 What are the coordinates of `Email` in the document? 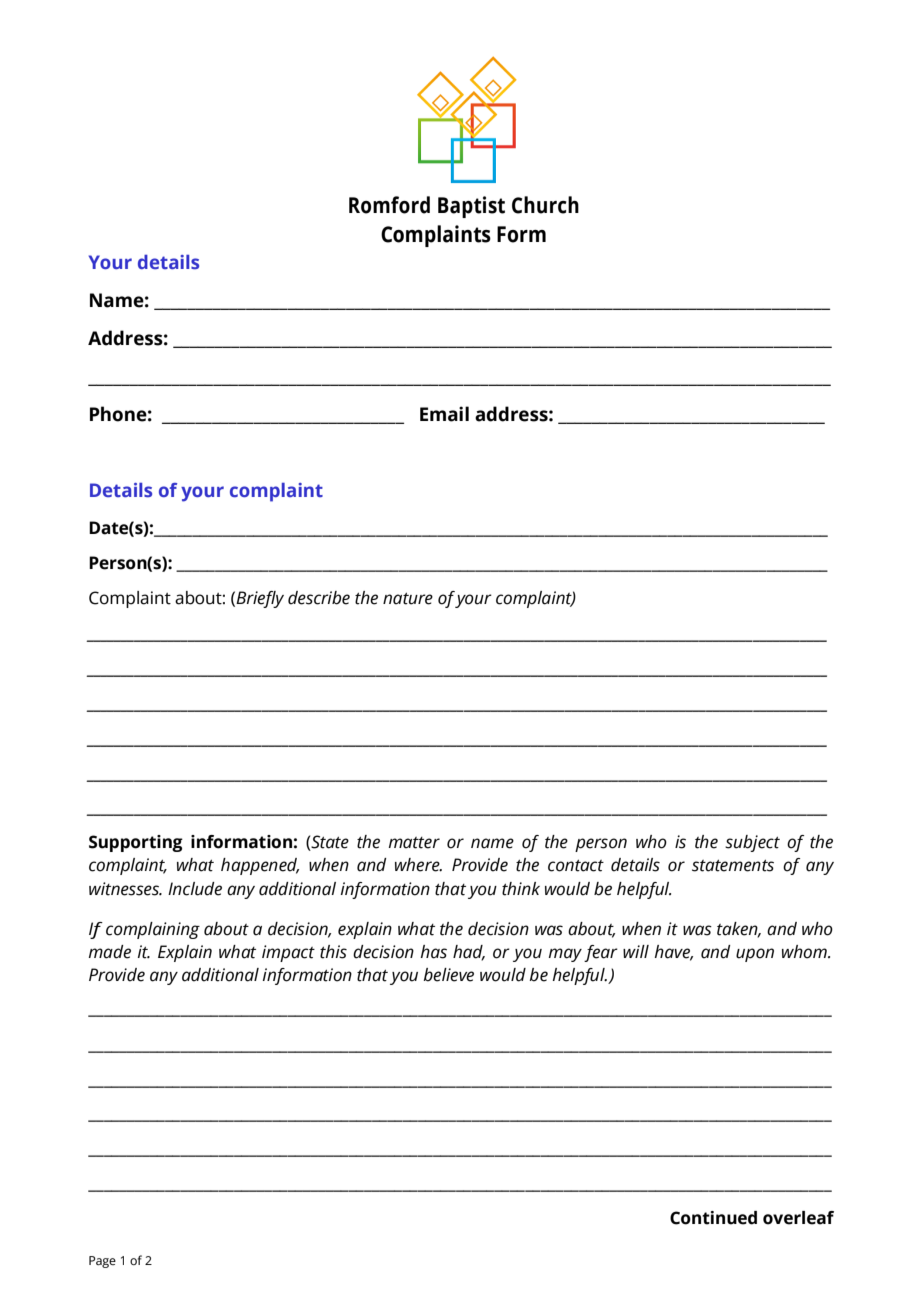 It's located at (444, 414).
